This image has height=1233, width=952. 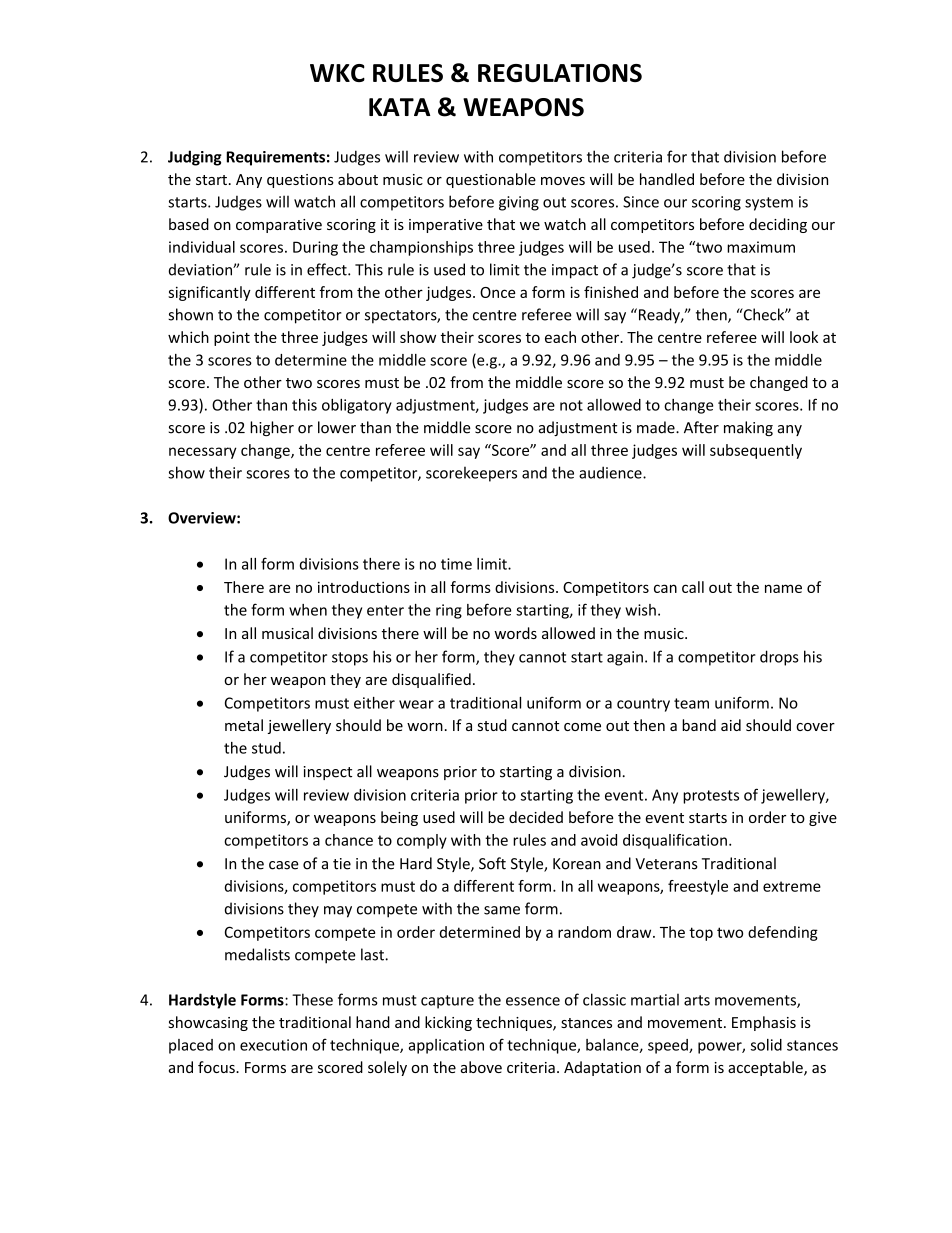 I want to click on come, so click(x=582, y=727).
